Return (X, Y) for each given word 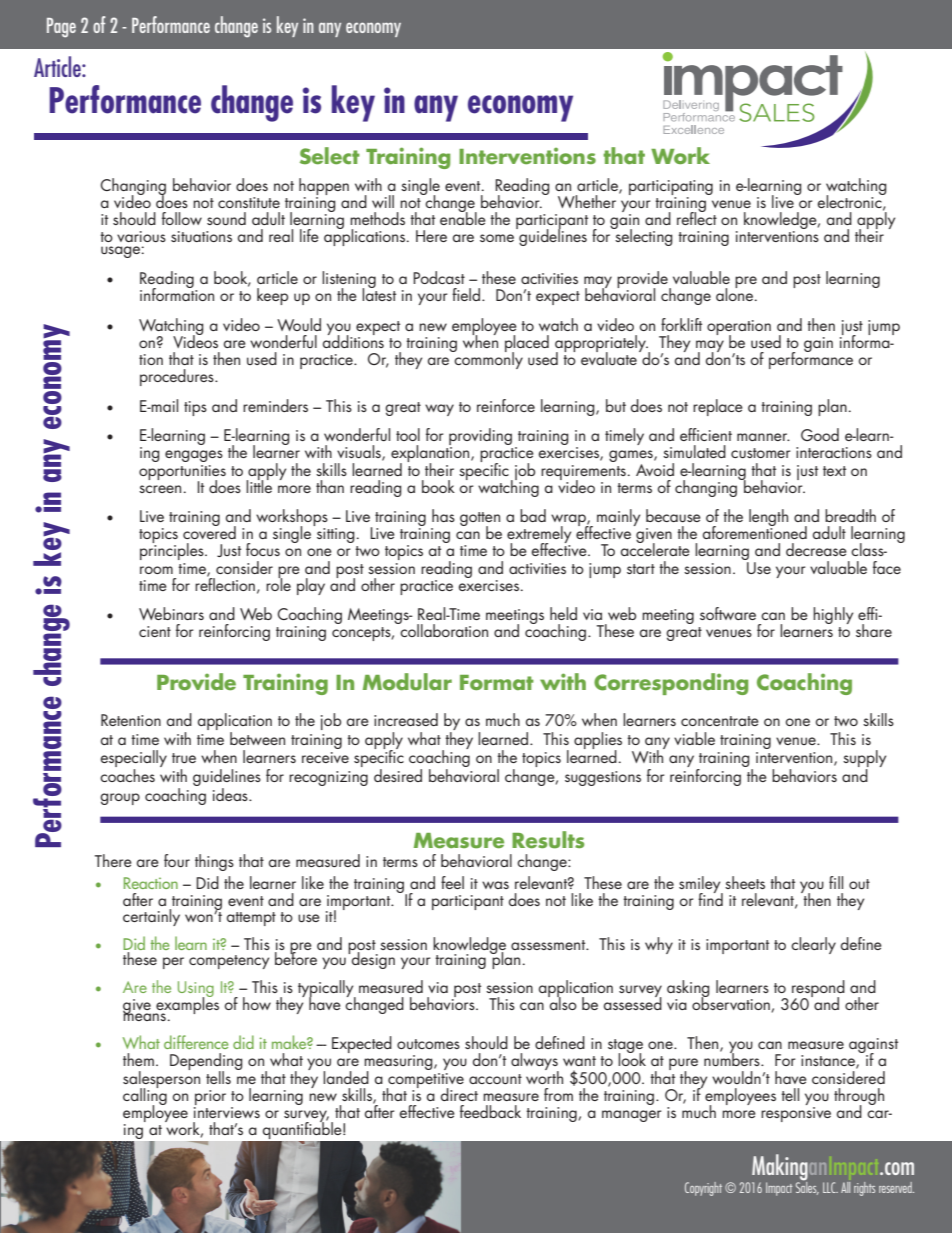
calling (145, 1096)
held (563, 613)
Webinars (171, 613)
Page (61, 28)
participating (671, 187)
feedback (490, 1111)
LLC (830, 1187)
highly (833, 615)
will (383, 201)
